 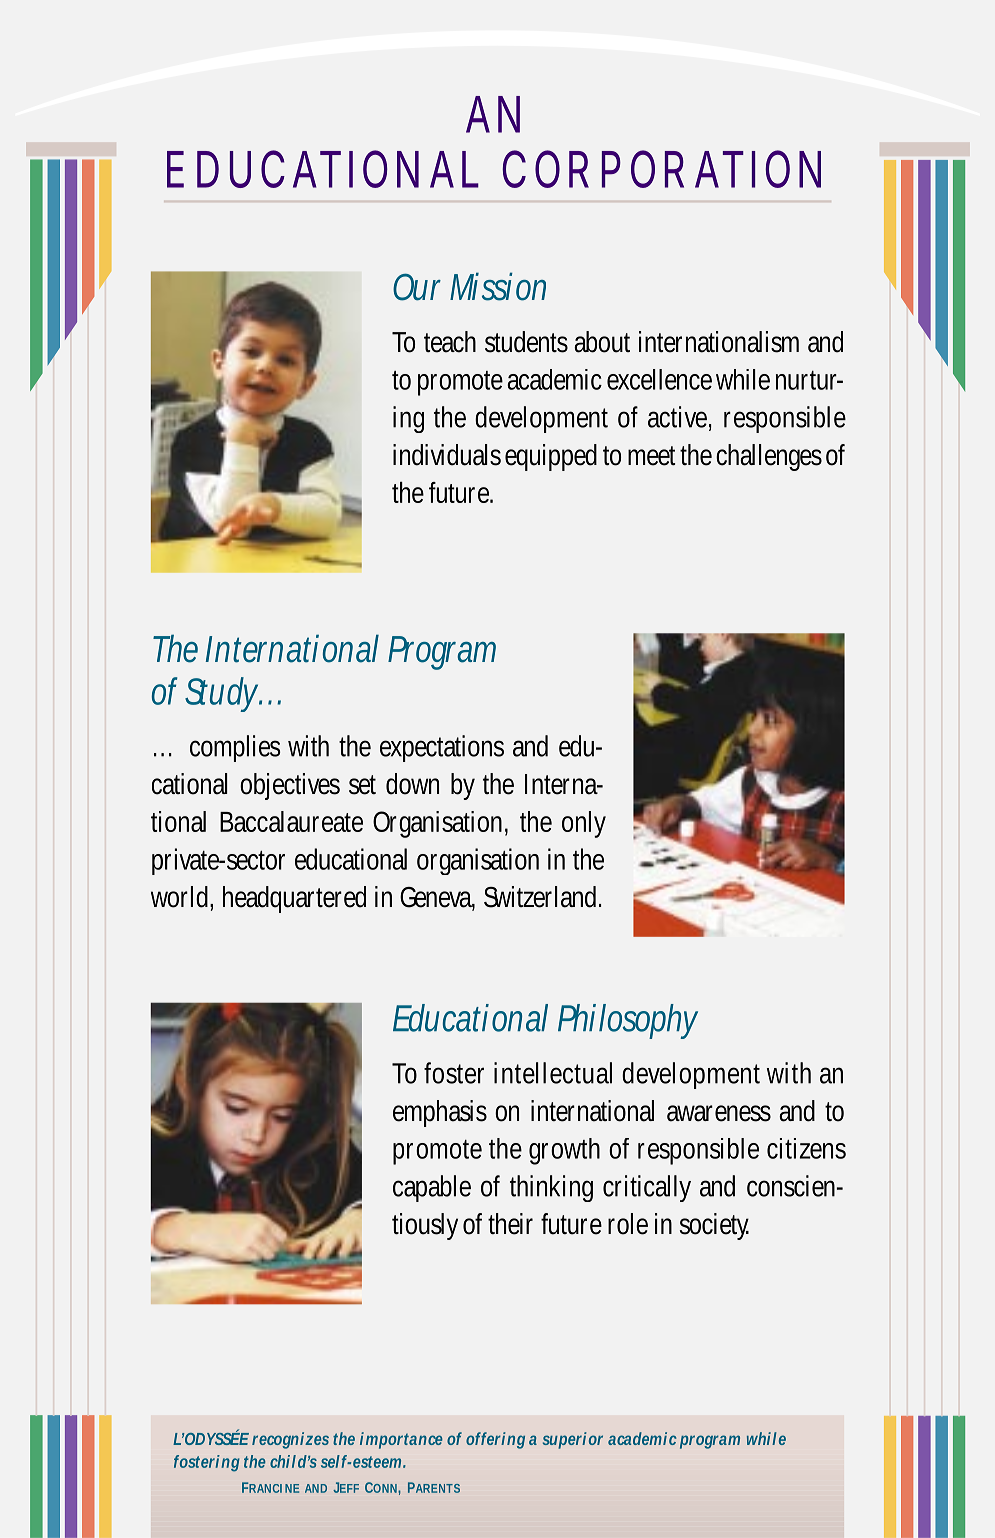 I want to click on Philosophy, so click(x=628, y=1021).
